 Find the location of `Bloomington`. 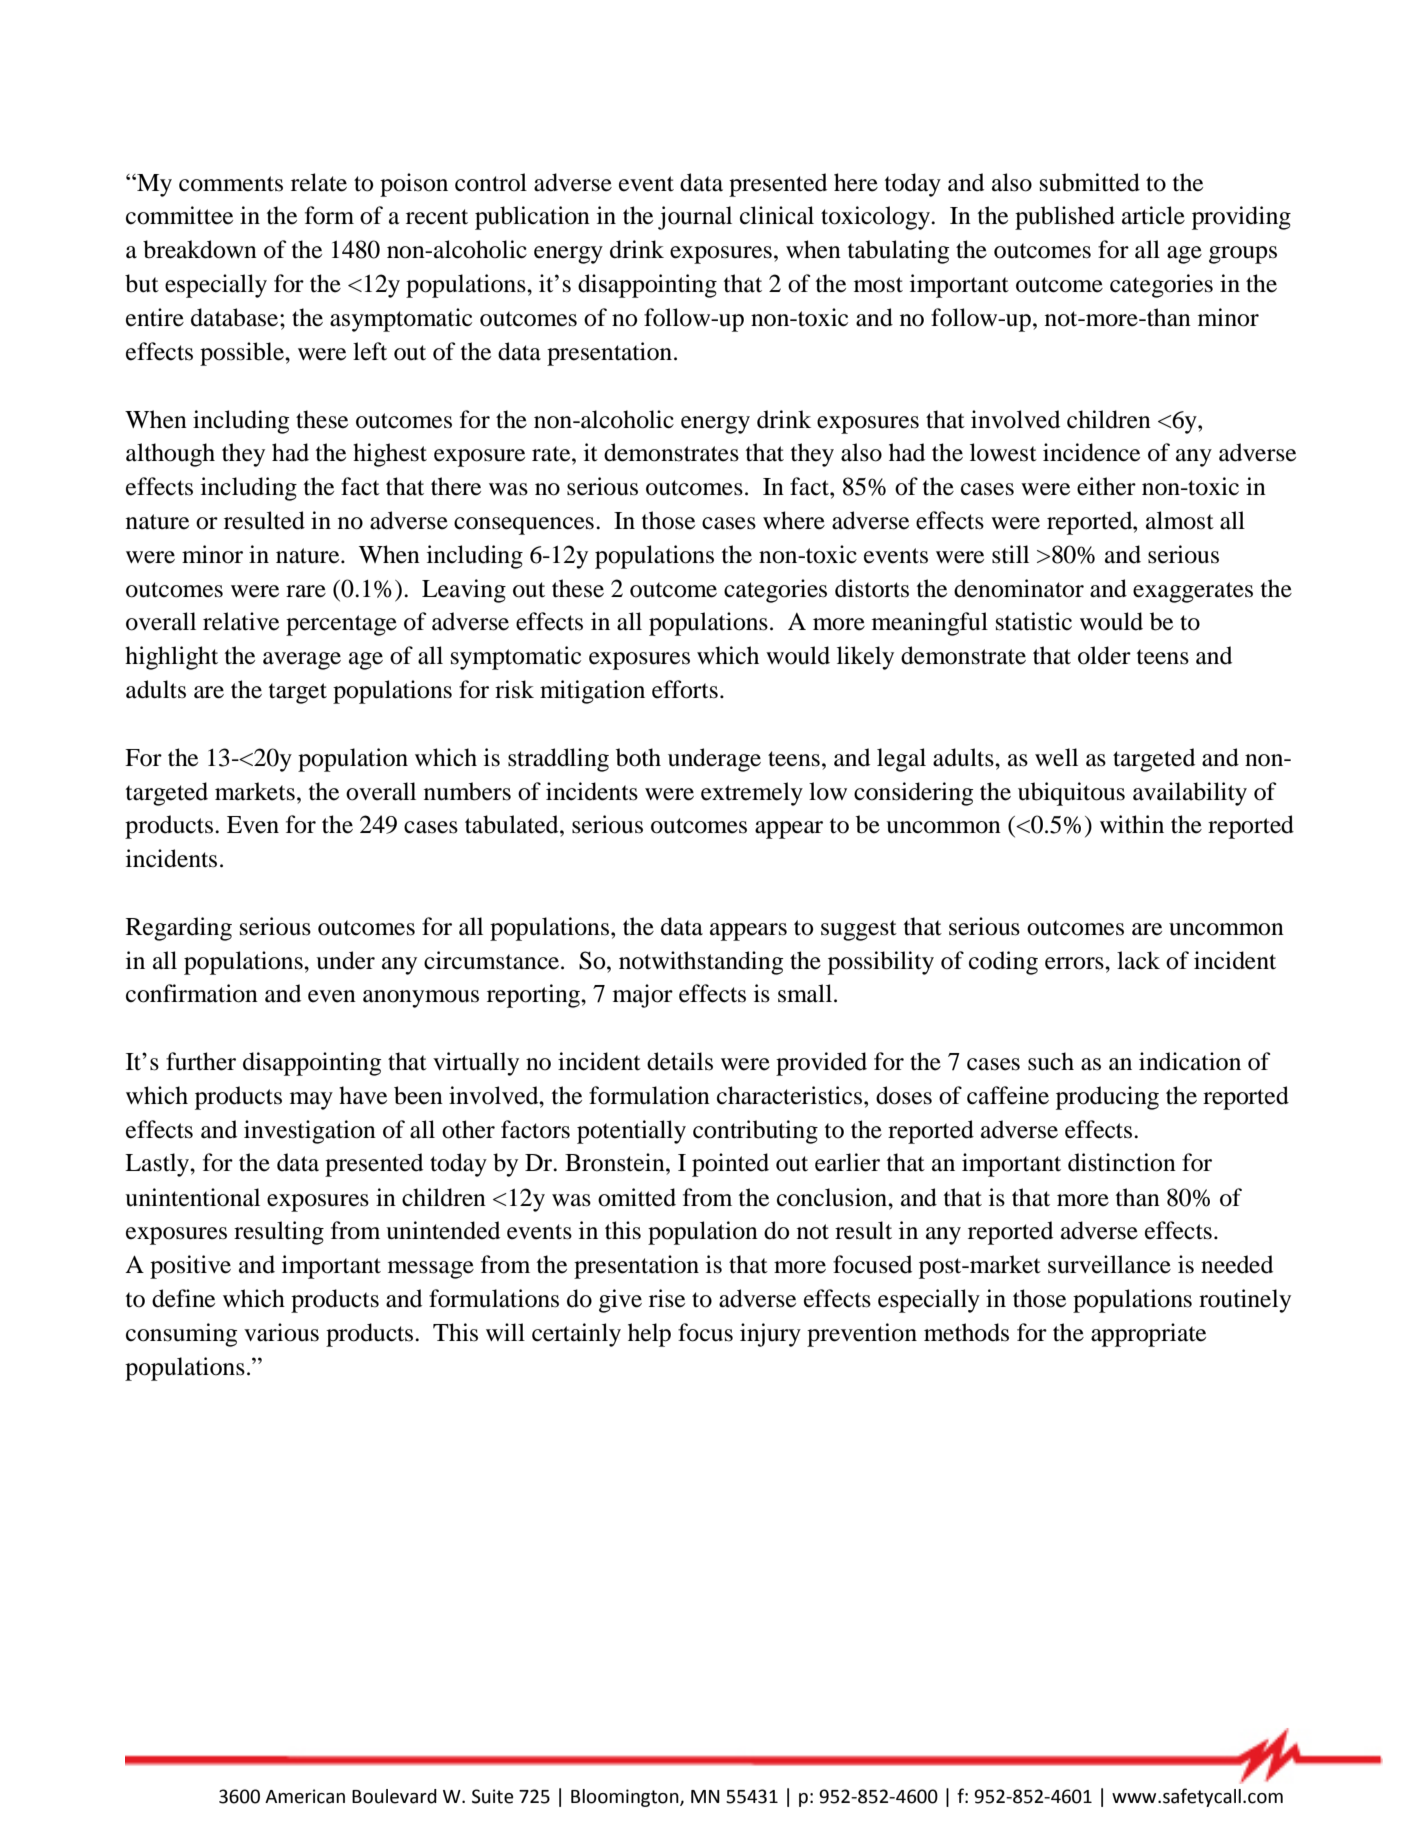

Bloomington is located at coordinates (626, 1798).
